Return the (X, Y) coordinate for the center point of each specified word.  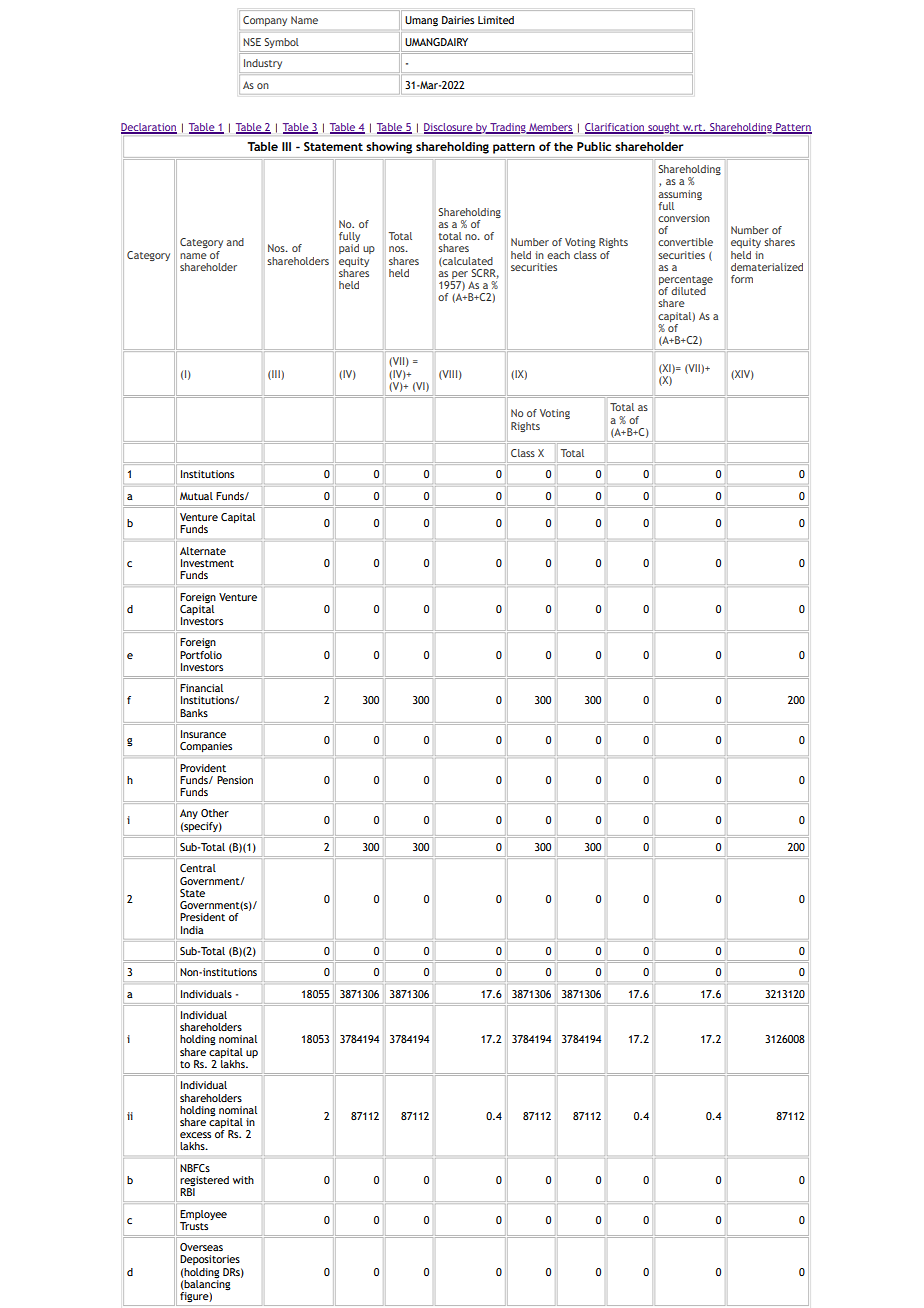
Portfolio (201, 653)
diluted (688, 291)
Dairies (458, 20)
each (558, 255)
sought (664, 128)
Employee (203, 1215)
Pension (235, 780)
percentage (686, 282)
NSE (252, 42)
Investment (207, 563)
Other (215, 813)
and (235, 242)
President (202, 917)
